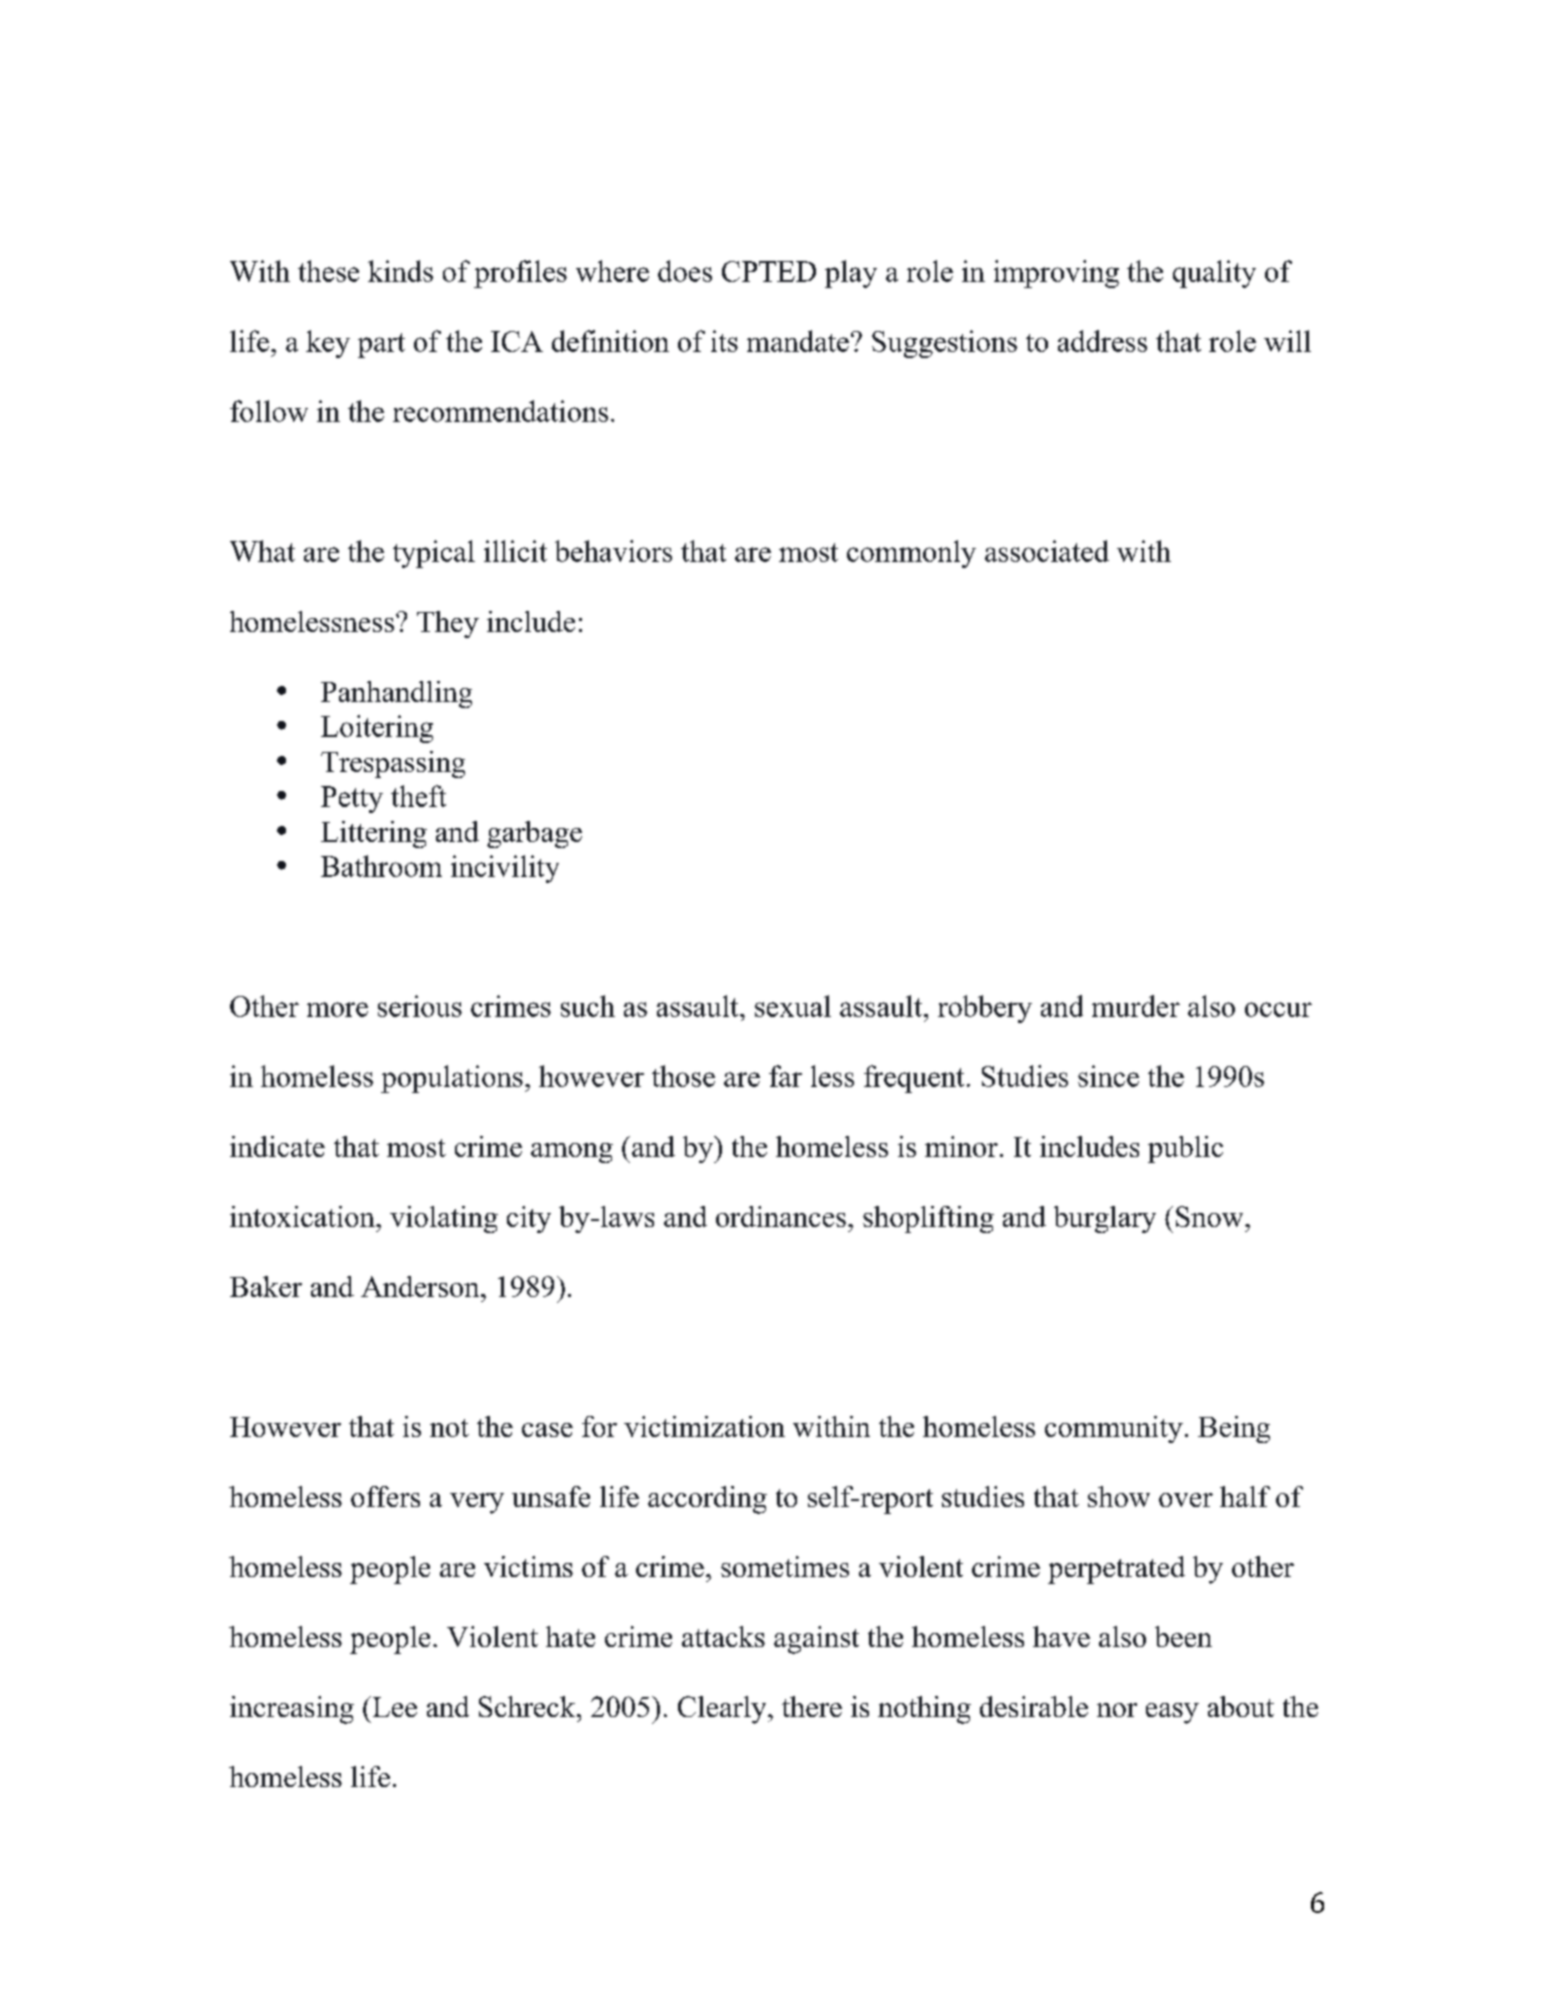 The height and width of the screenshot is (2010, 1554). I want to click on Anderson, so click(421, 1286).
